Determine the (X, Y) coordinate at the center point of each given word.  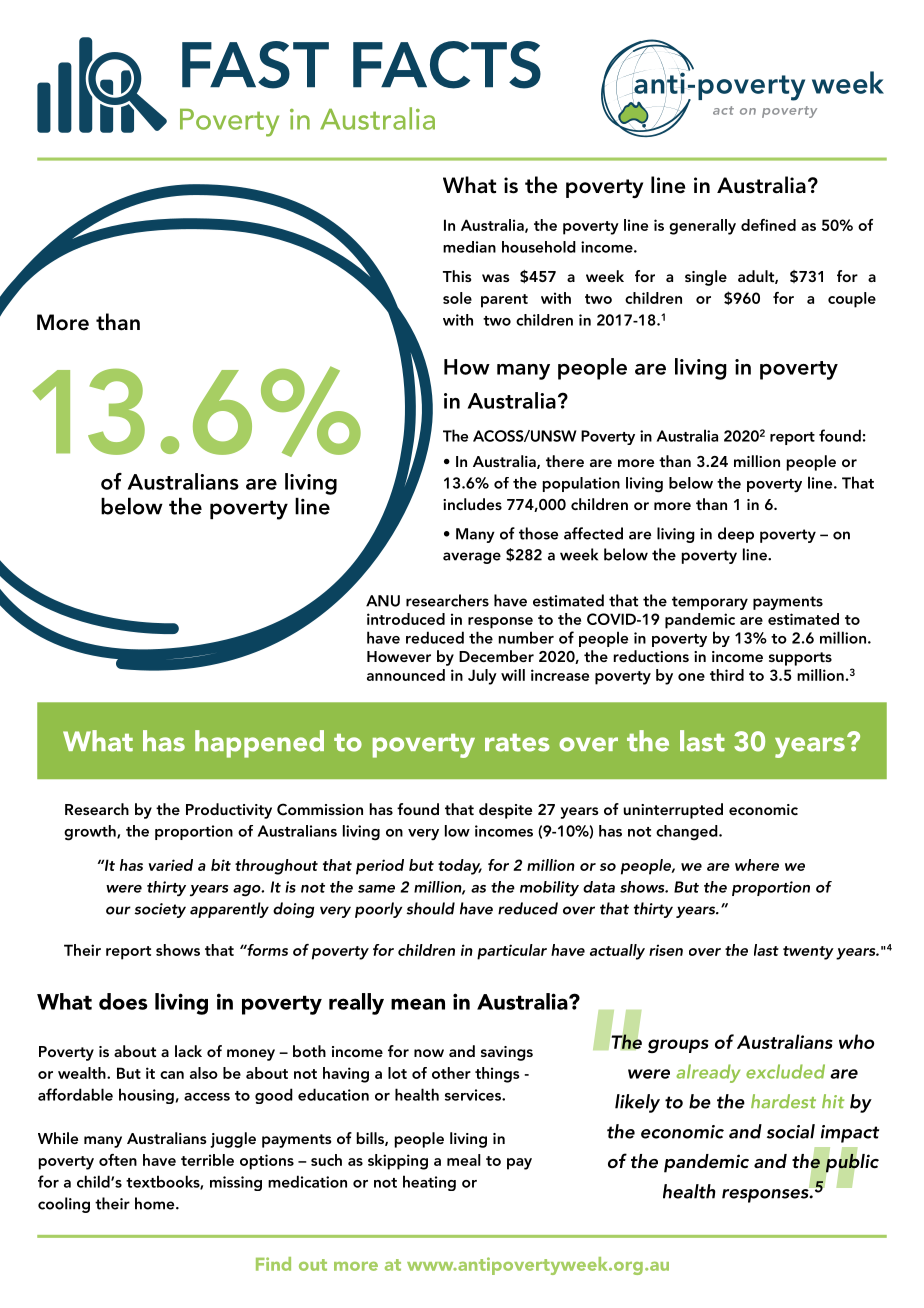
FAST (255, 65)
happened (259, 744)
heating (429, 1183)
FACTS (447, 65)
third (727, 675)
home (156, 1203)
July (482, 677)
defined (768, 225)
